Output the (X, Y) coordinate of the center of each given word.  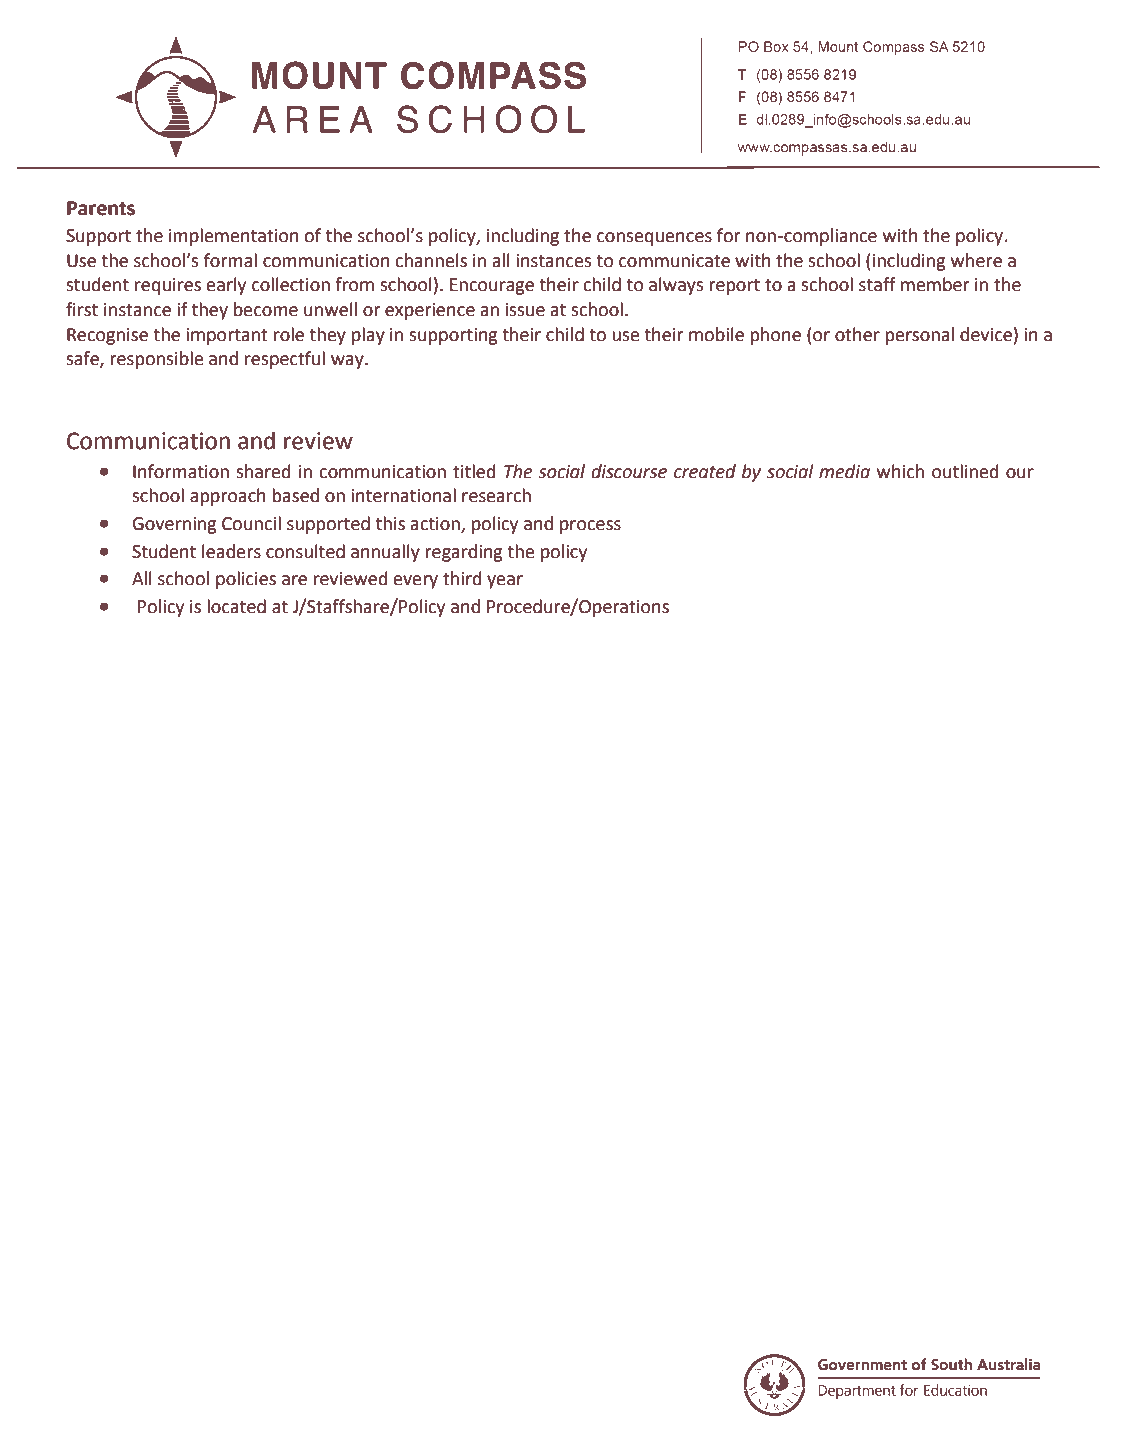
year (505, 582)
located (236, 606)
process (590, 527)
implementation (234, 237)
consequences (654, 239)
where (976, 260)
